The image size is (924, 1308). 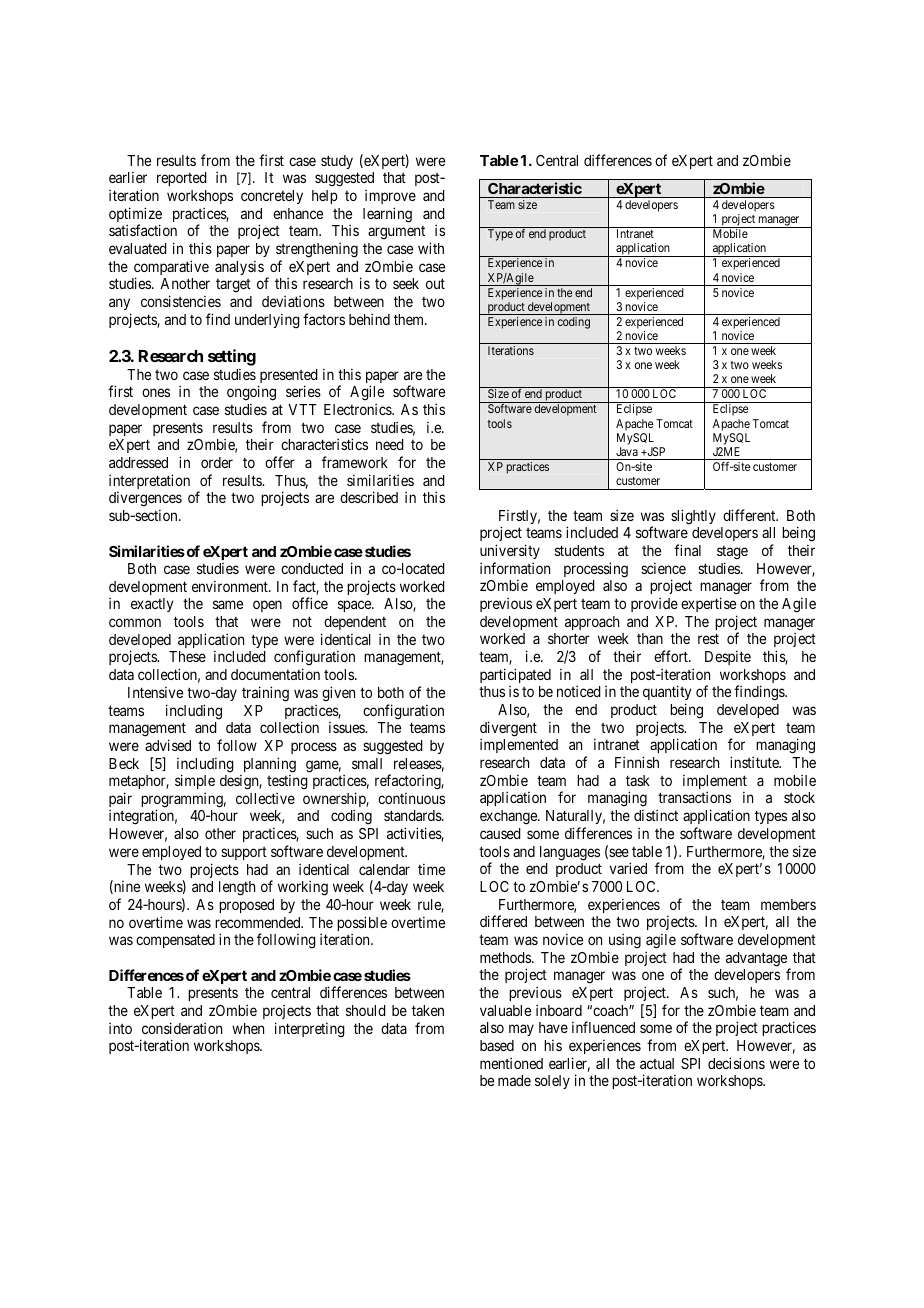 What do you see at coordinates (182, 1028) in the document?
I see `consideration` at bounding box center [182, 1028].
